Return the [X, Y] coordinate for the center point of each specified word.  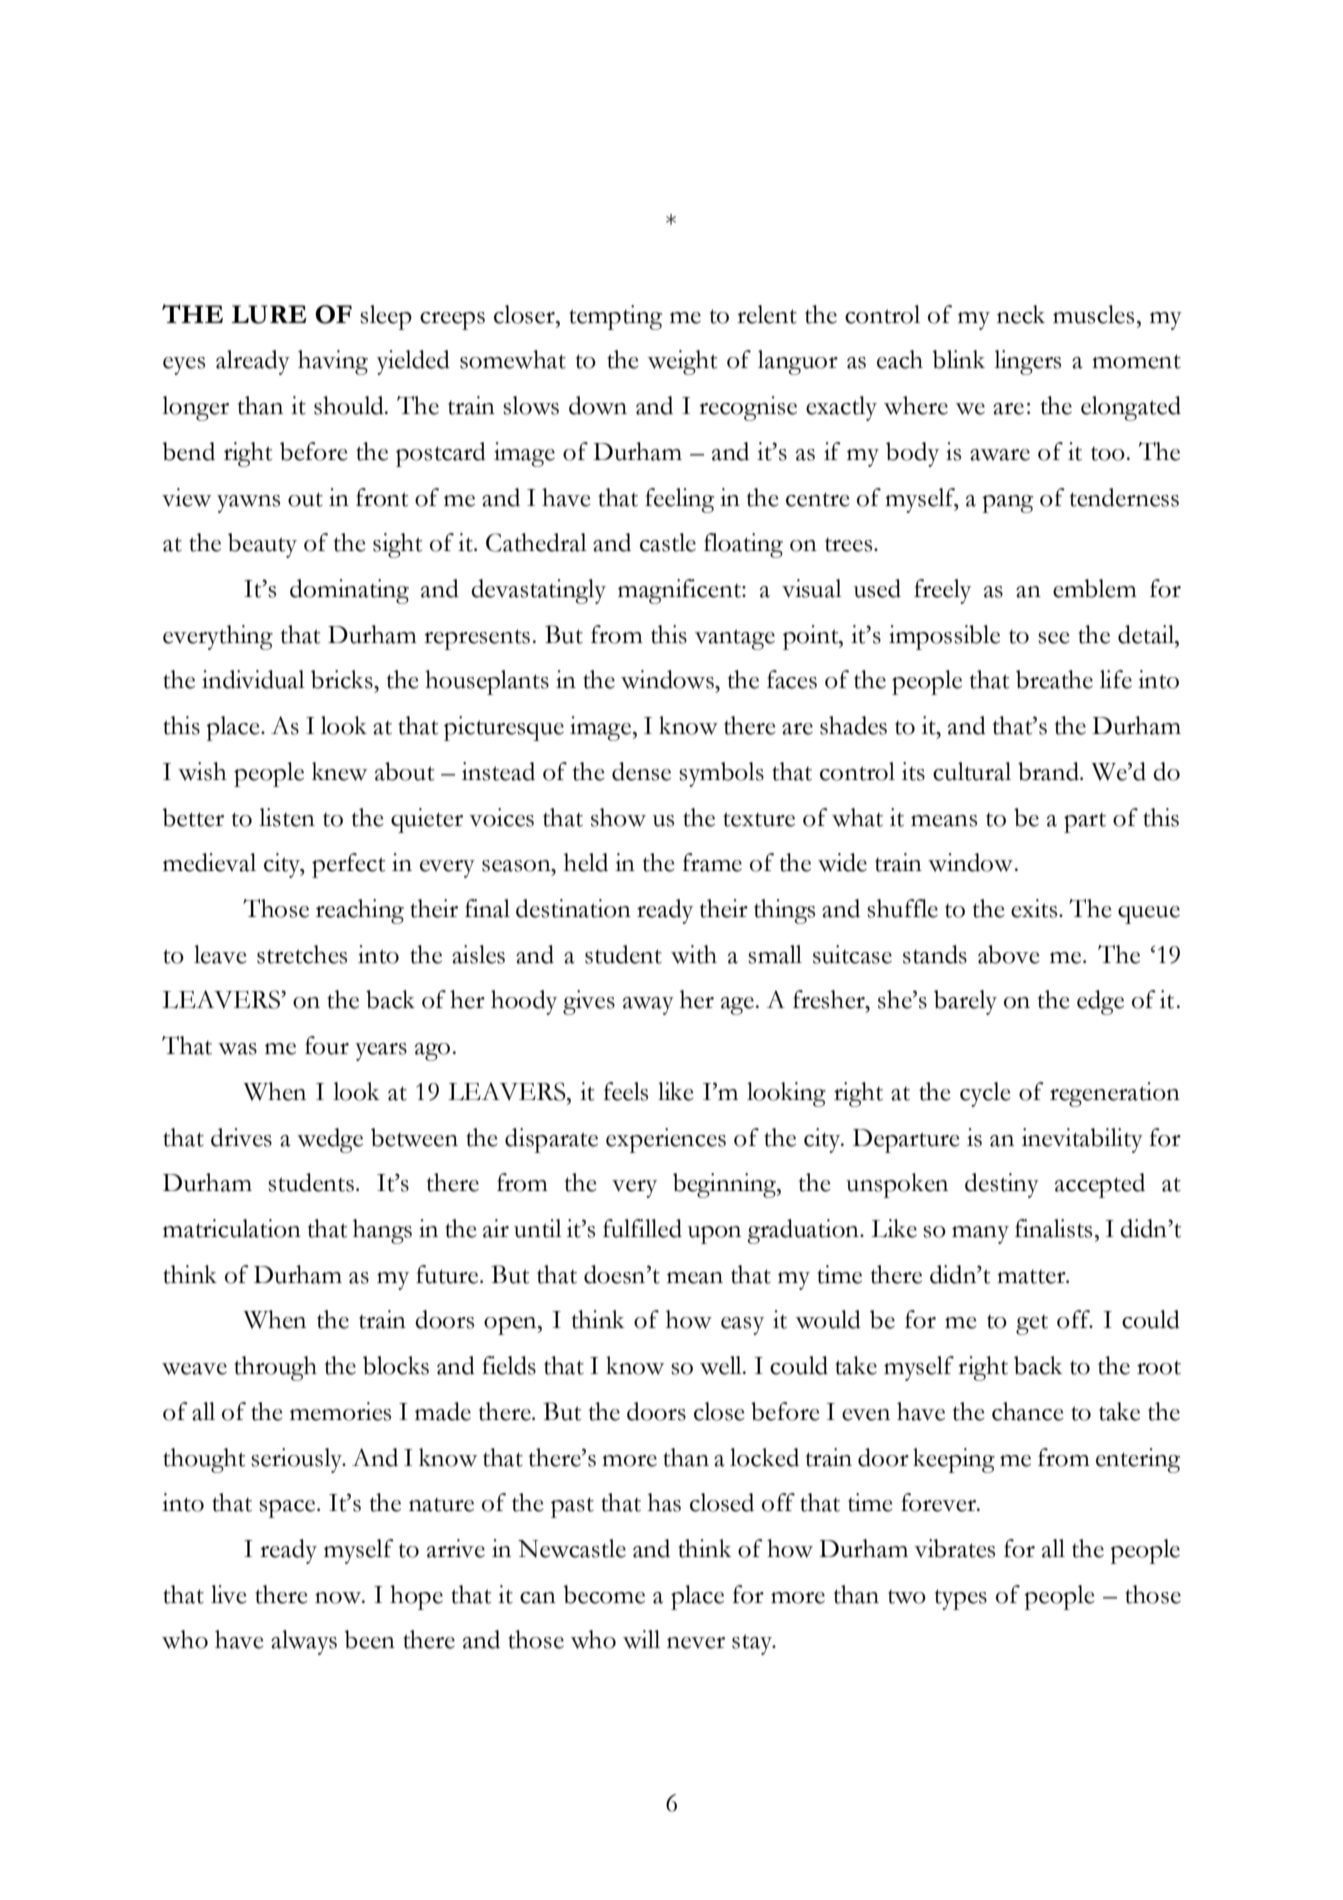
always [304, 1642]
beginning [725, 1185]
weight [682, 362]
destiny [1002, 1185]
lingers [1027, 362]
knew [339, 771]
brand [1050, 771]
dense [641, 771]
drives [241, 1137]
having [333, 362]
